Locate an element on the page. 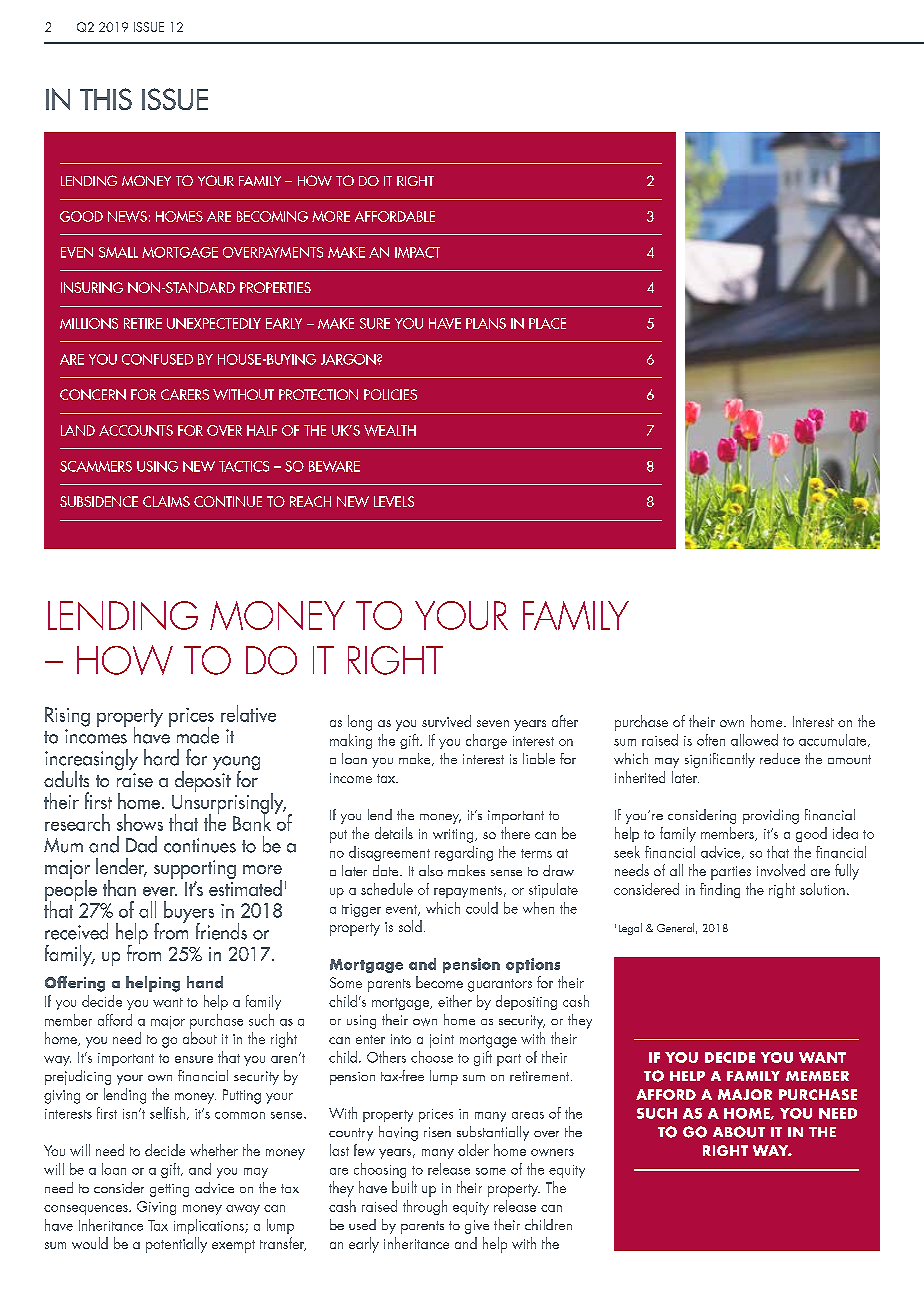  CARERS is located at coordinates (185, 394).
